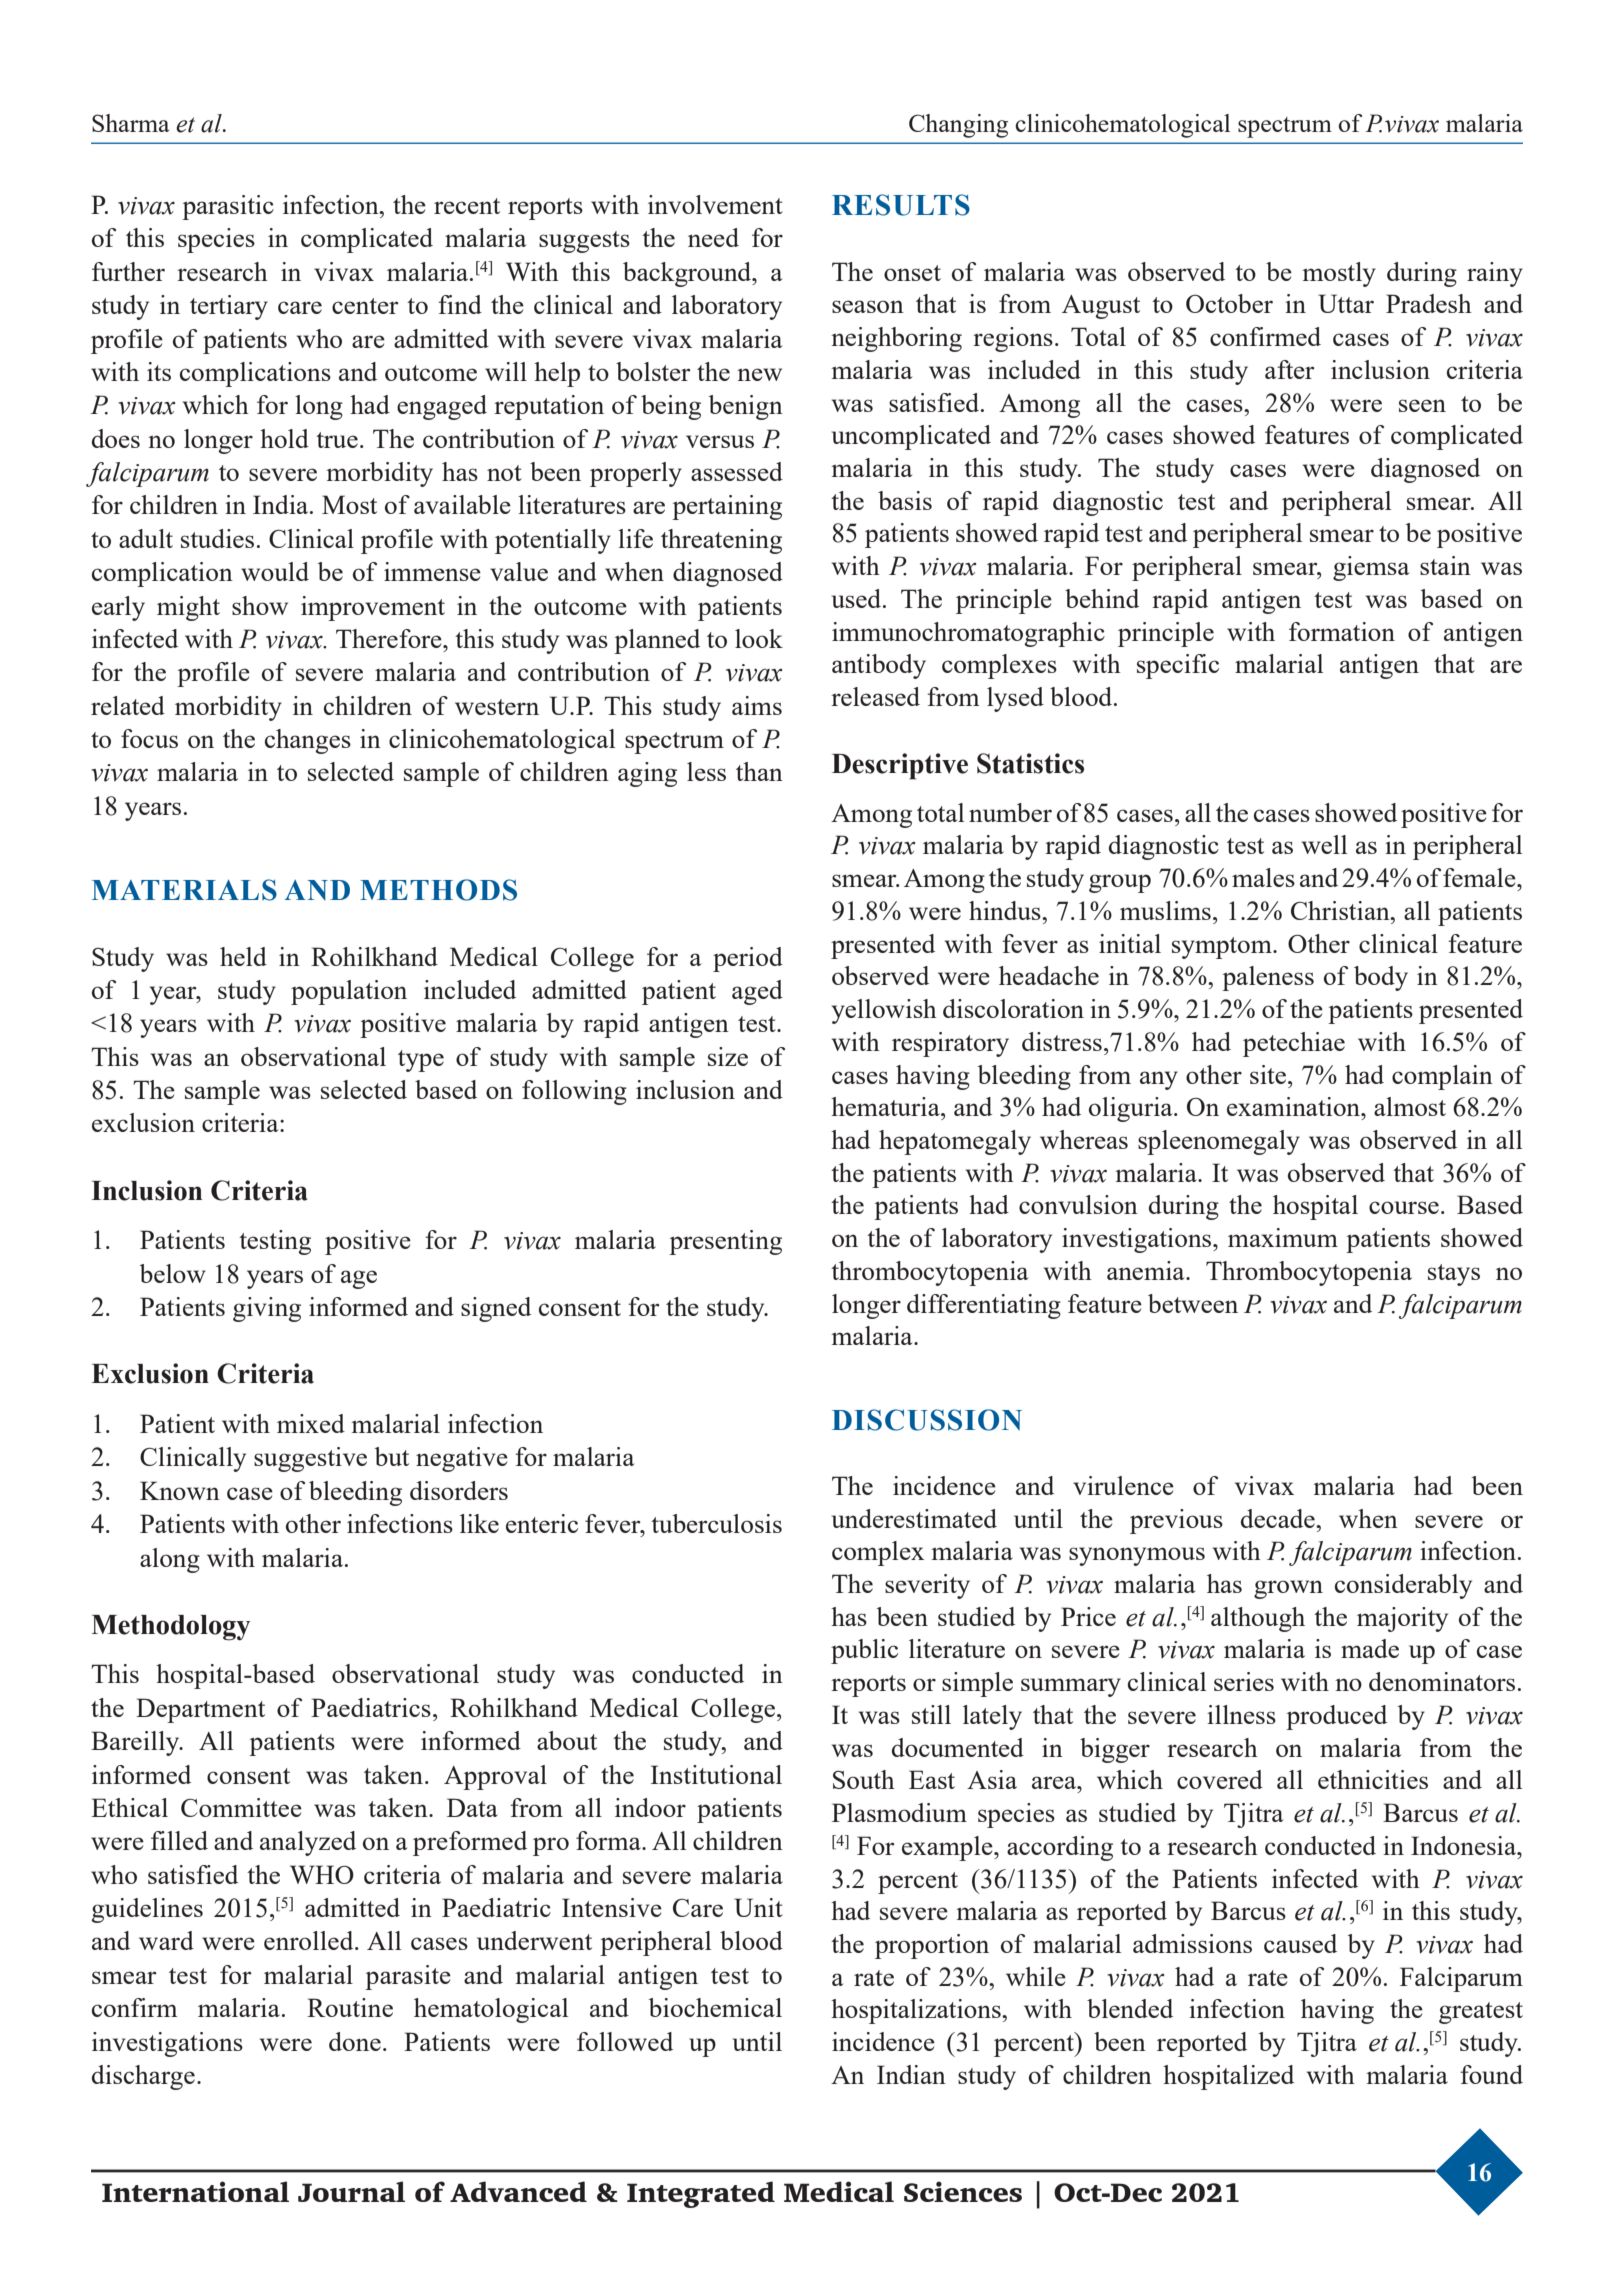 The image size is (1614, 2282). Describe the element at coordinates (351, 2191) in the image. I see `Journal` at that location.
